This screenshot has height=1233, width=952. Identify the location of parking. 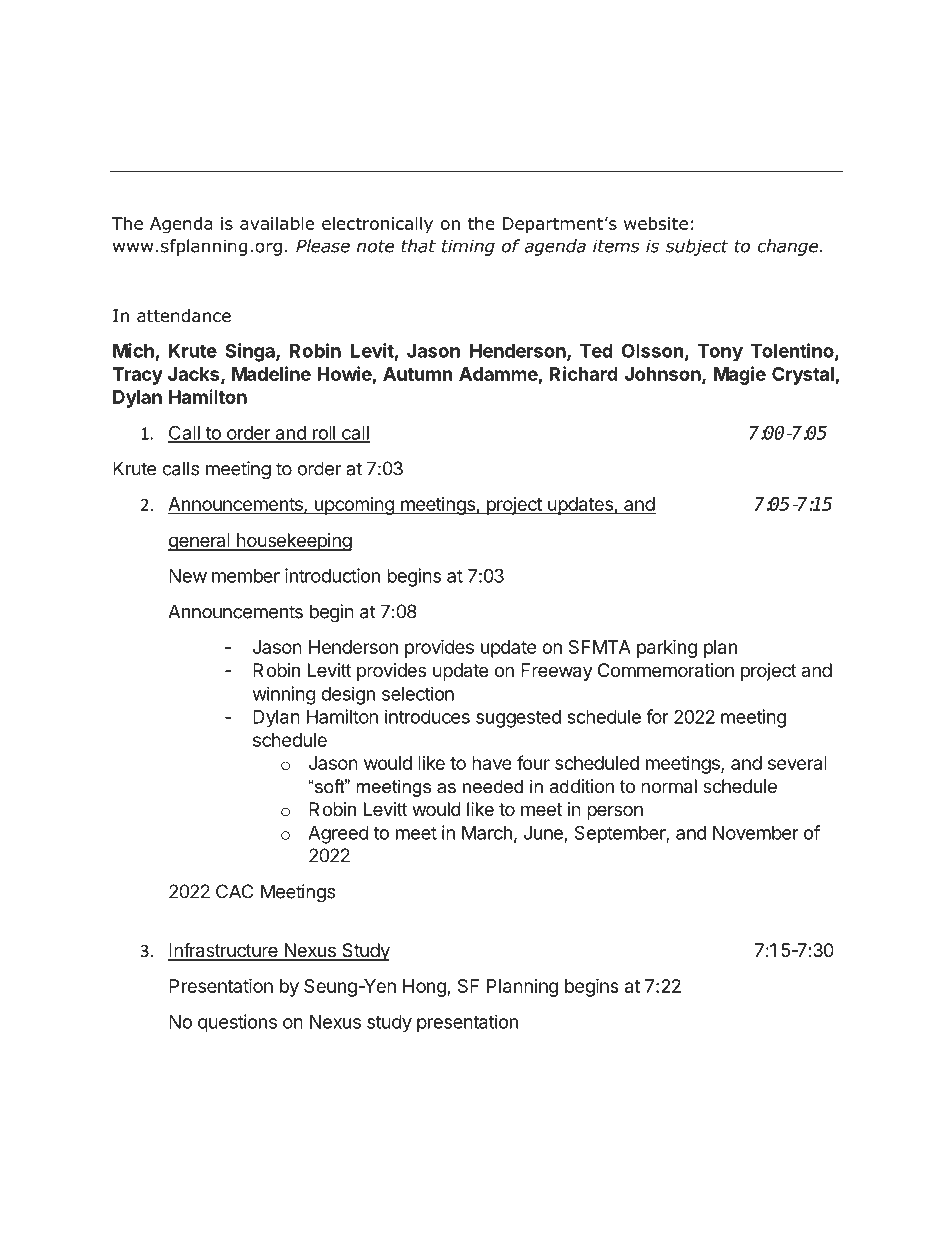
(667, 648).
